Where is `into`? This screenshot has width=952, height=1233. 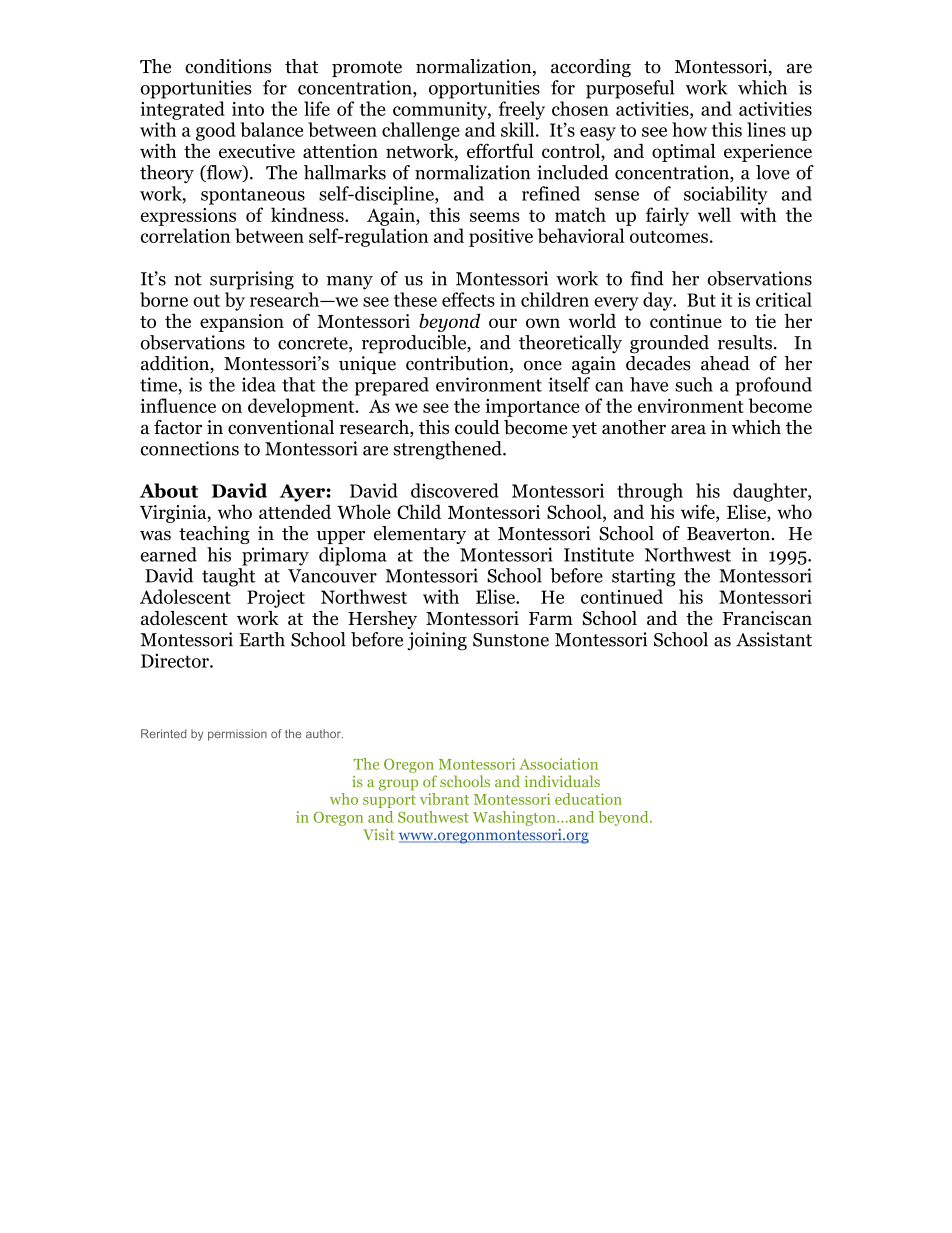
into is located at coordinates (248, 109).
